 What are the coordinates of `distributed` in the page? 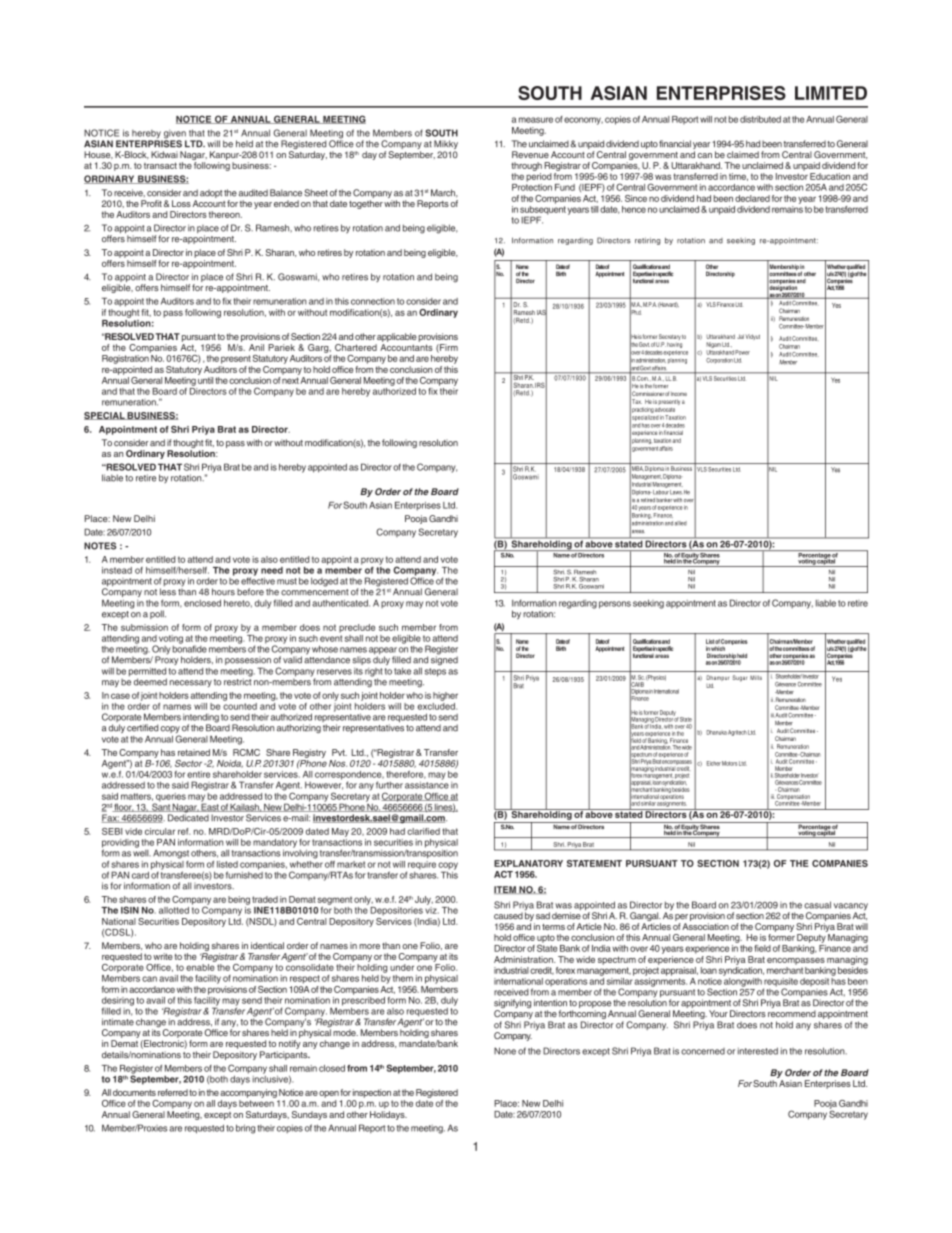 It's located at (760, 119).
